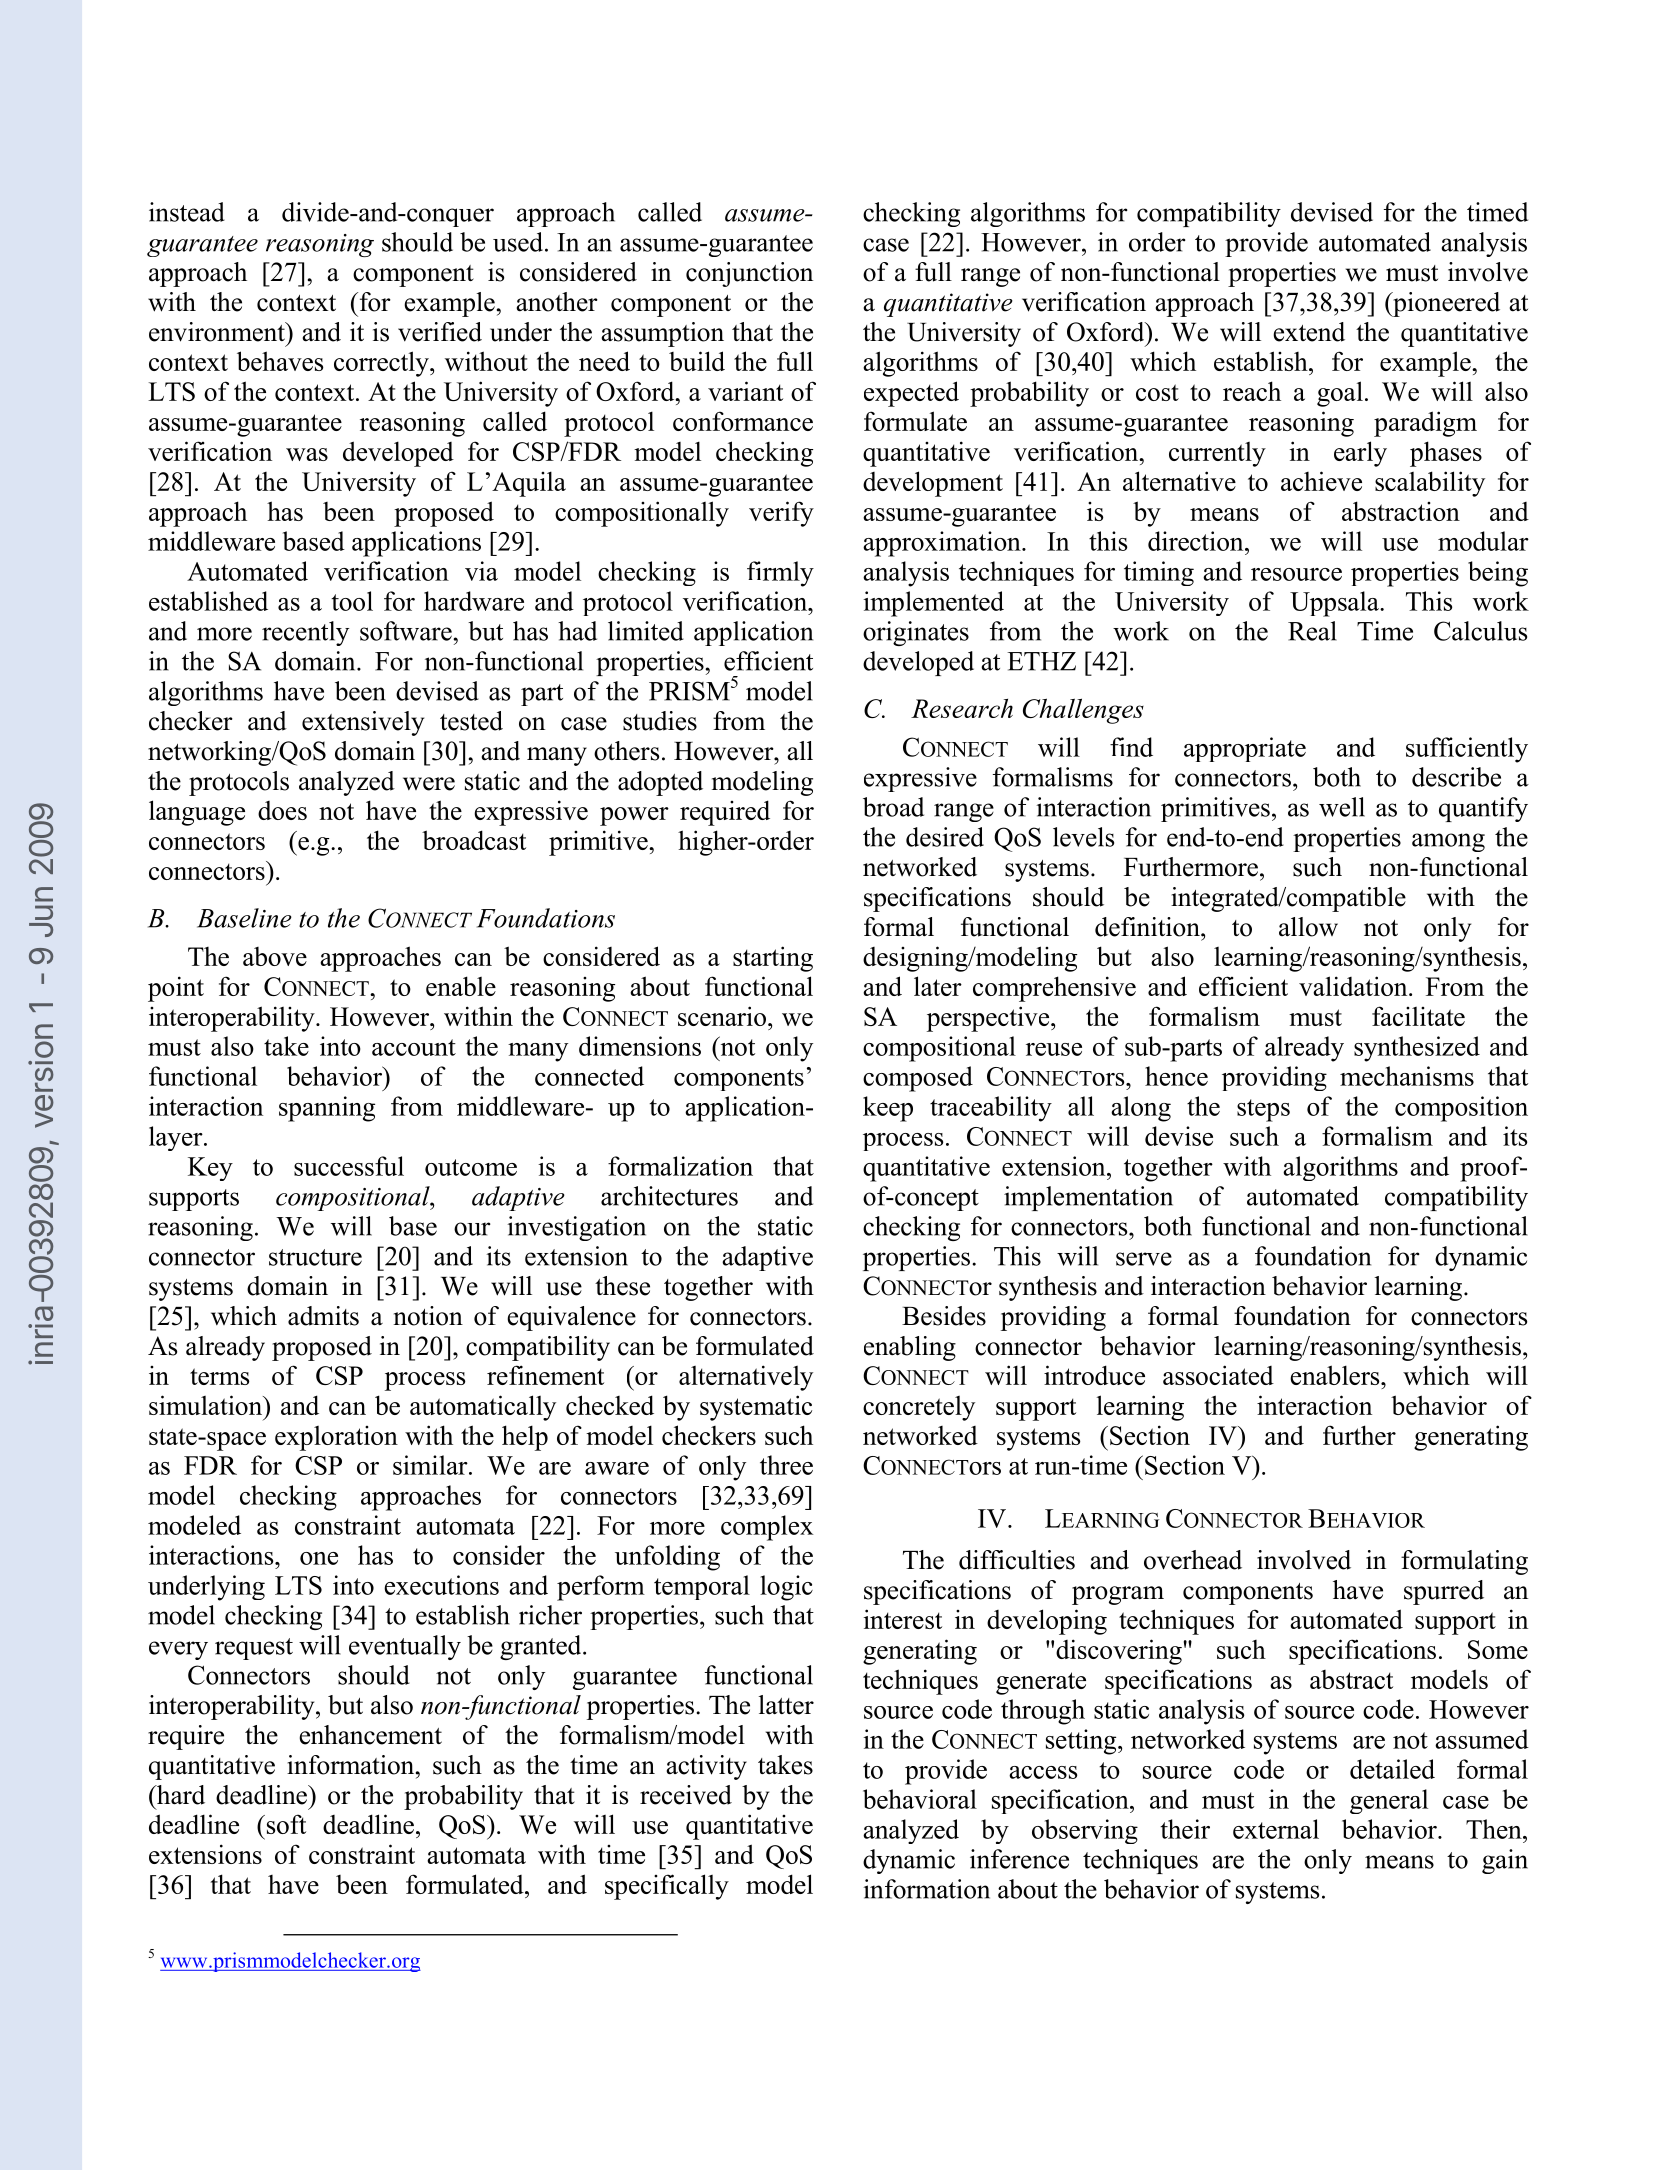 This screenshot has height=2170, width=1676. What do you see at coordinates (749, 274) in the screenshot?
I see `conjunction` at bounding box center [749, 274].
